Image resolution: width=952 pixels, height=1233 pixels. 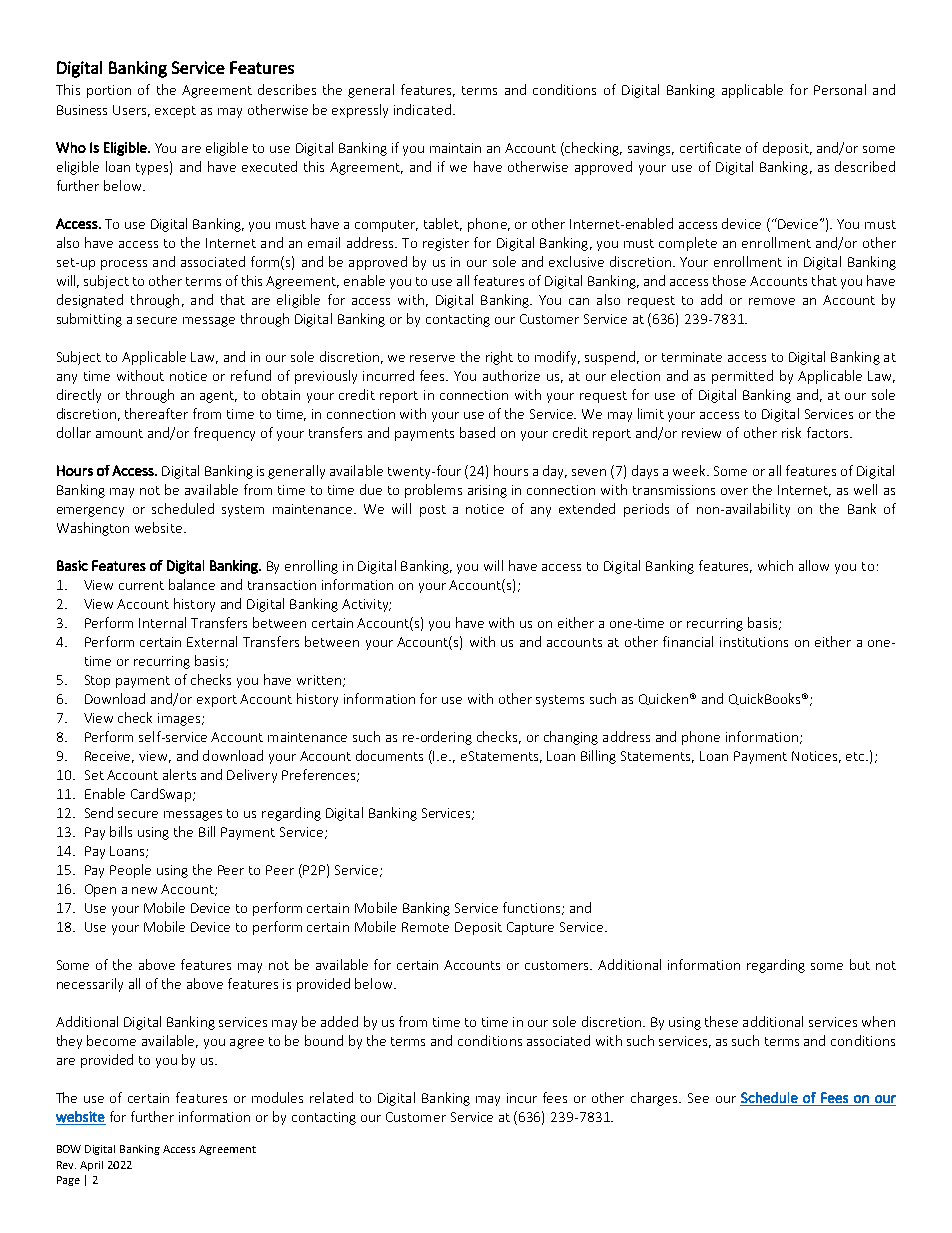 What do you see at coordinates (331, 1097) in the screenshot?
I see `related` at bounding box center [331, 1097].
